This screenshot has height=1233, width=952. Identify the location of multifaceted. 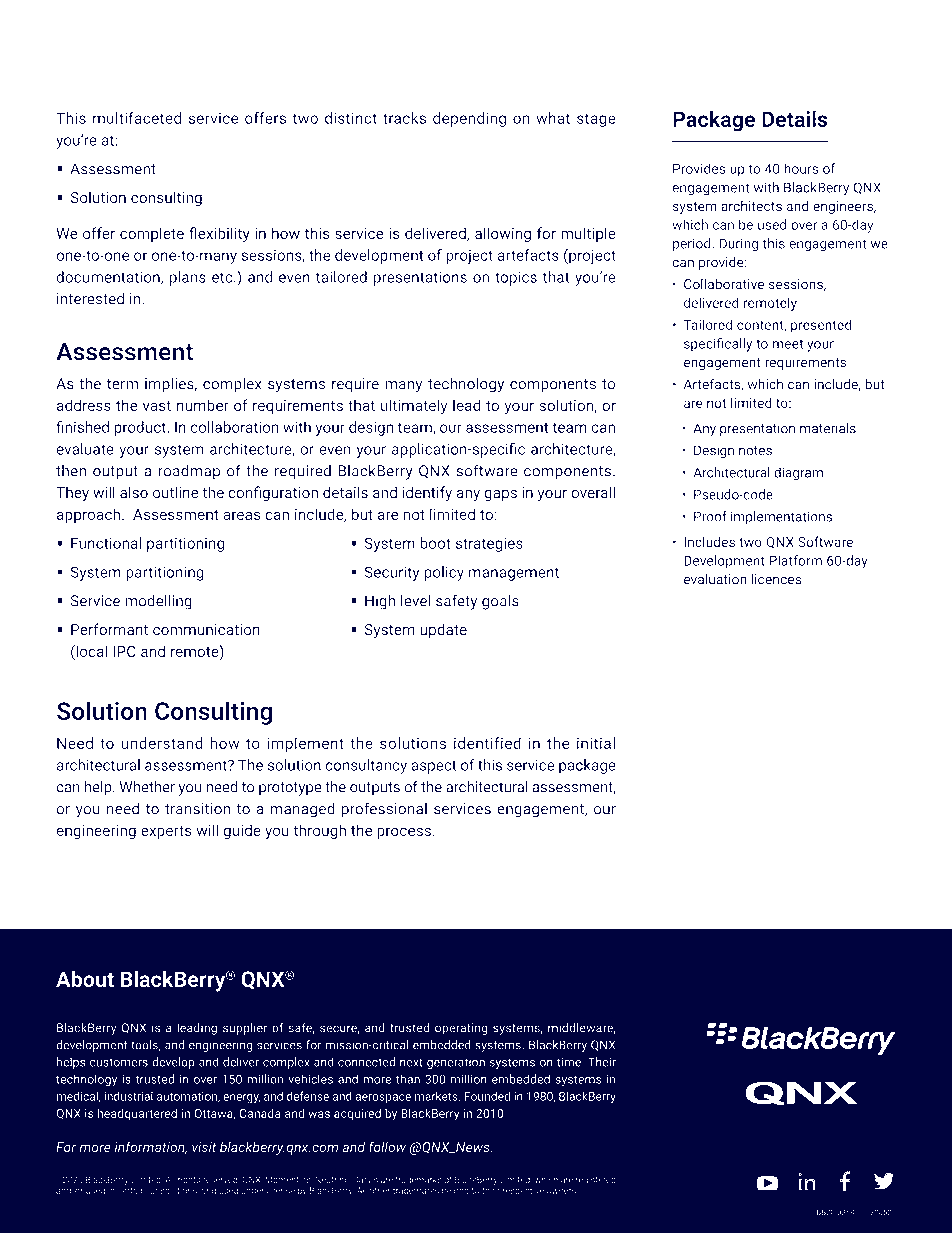
(137, 118).
